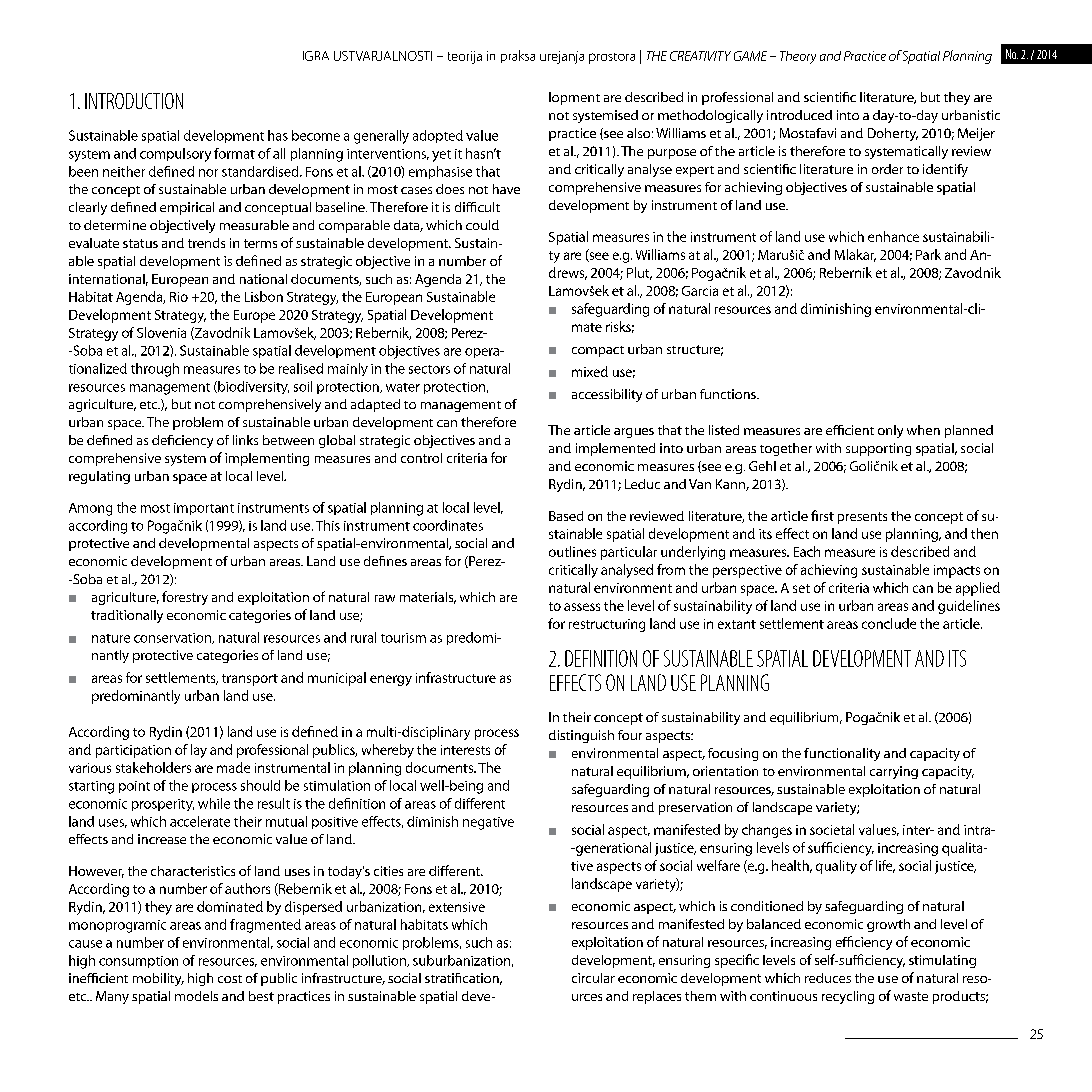 This screenshot has width=1092, height=1092. Describe the element at coordinates (890, 431) in the screenshot. I see `only` at that location.
